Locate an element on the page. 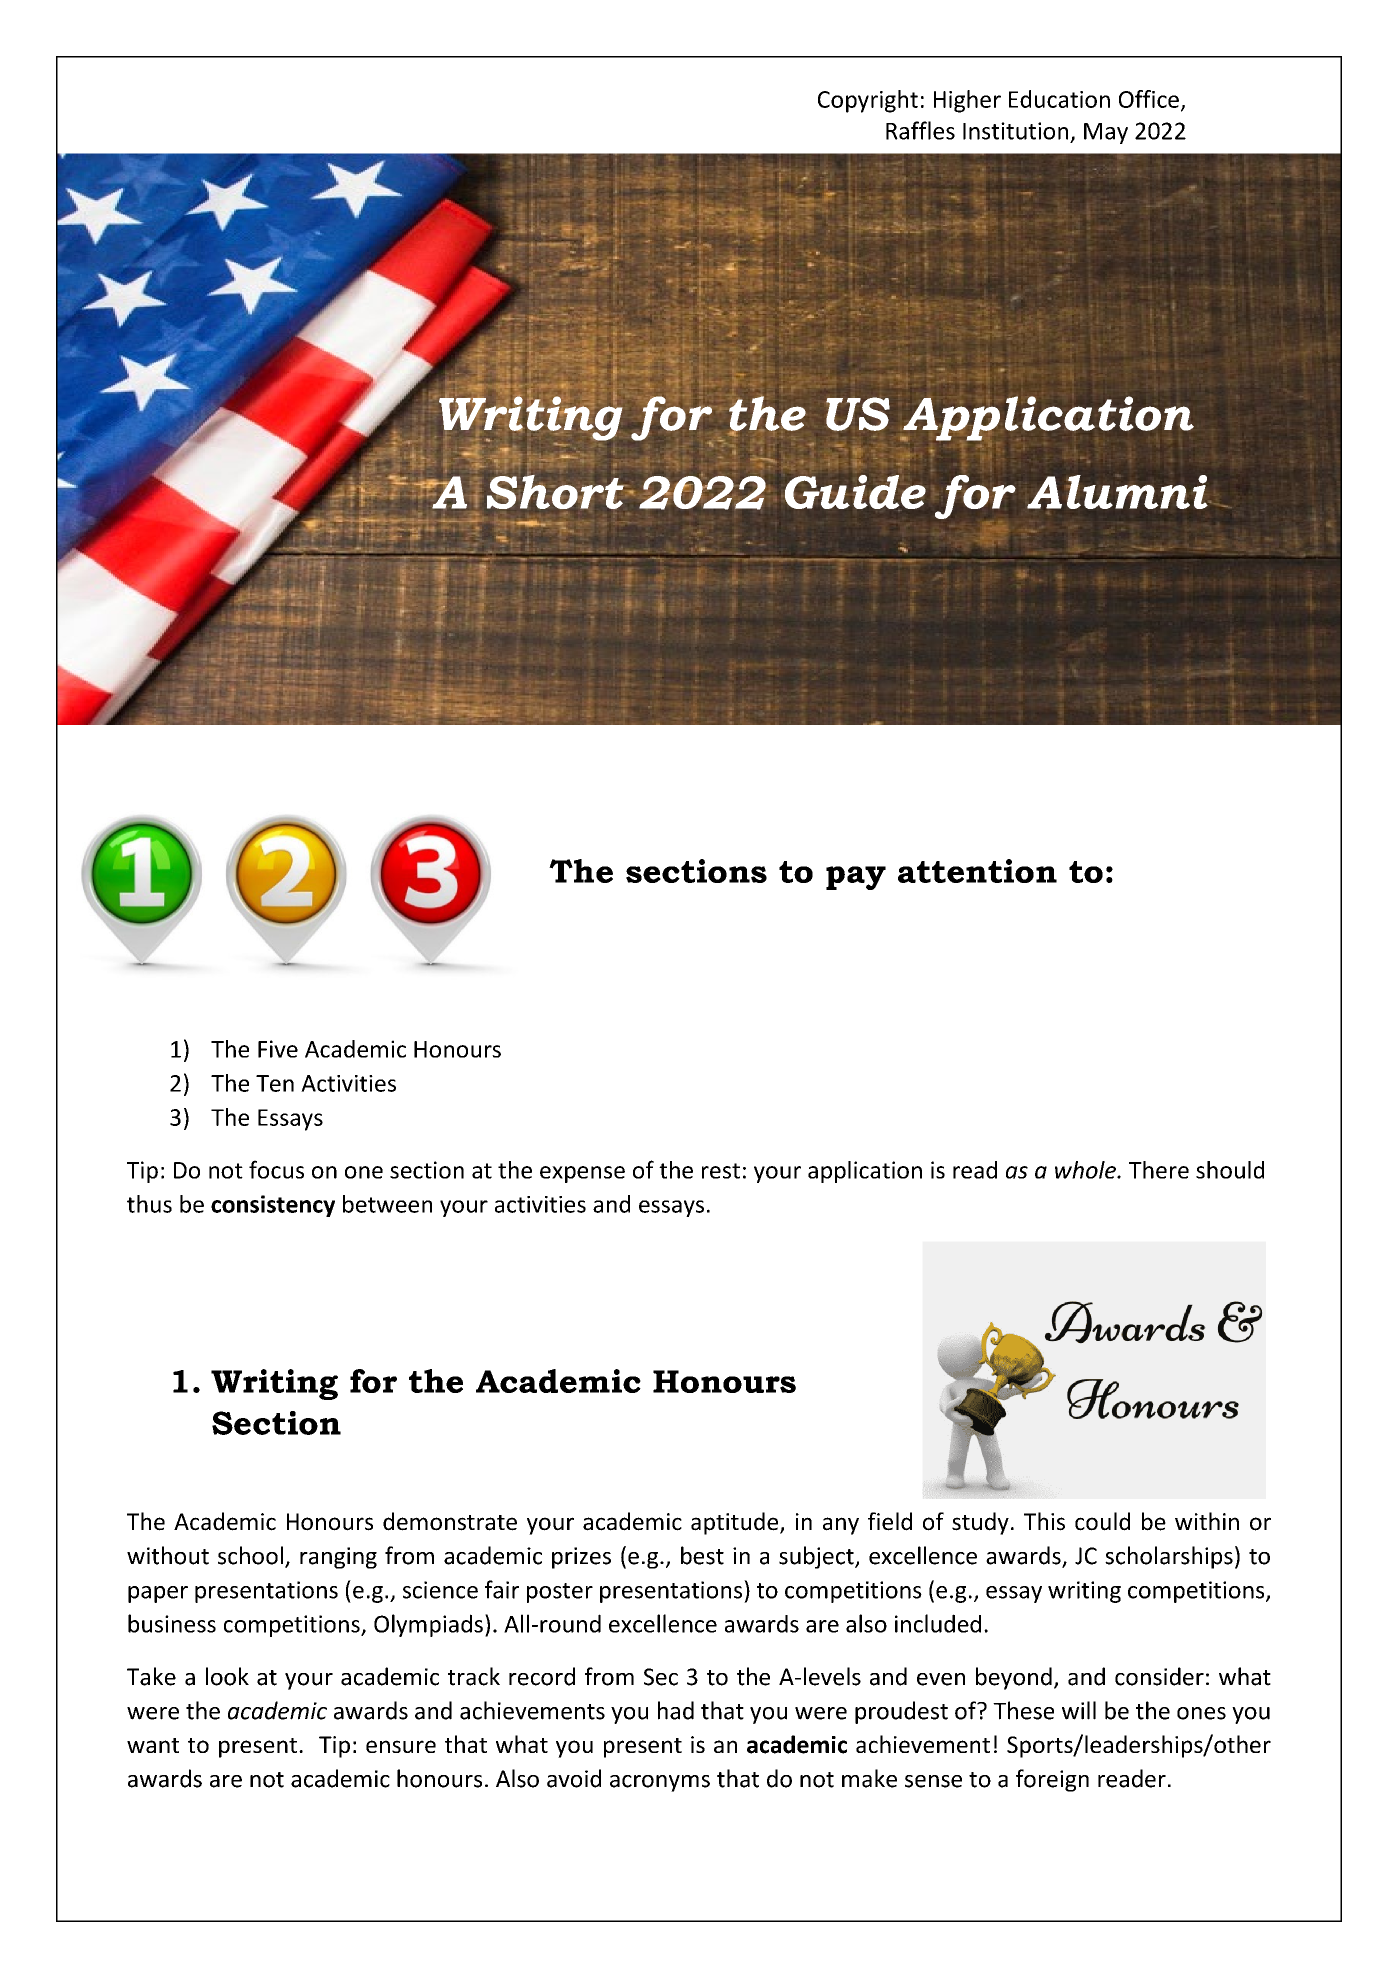 The height and width of the document is (1978, 1398). May is located at coordinates (1106, 133).
